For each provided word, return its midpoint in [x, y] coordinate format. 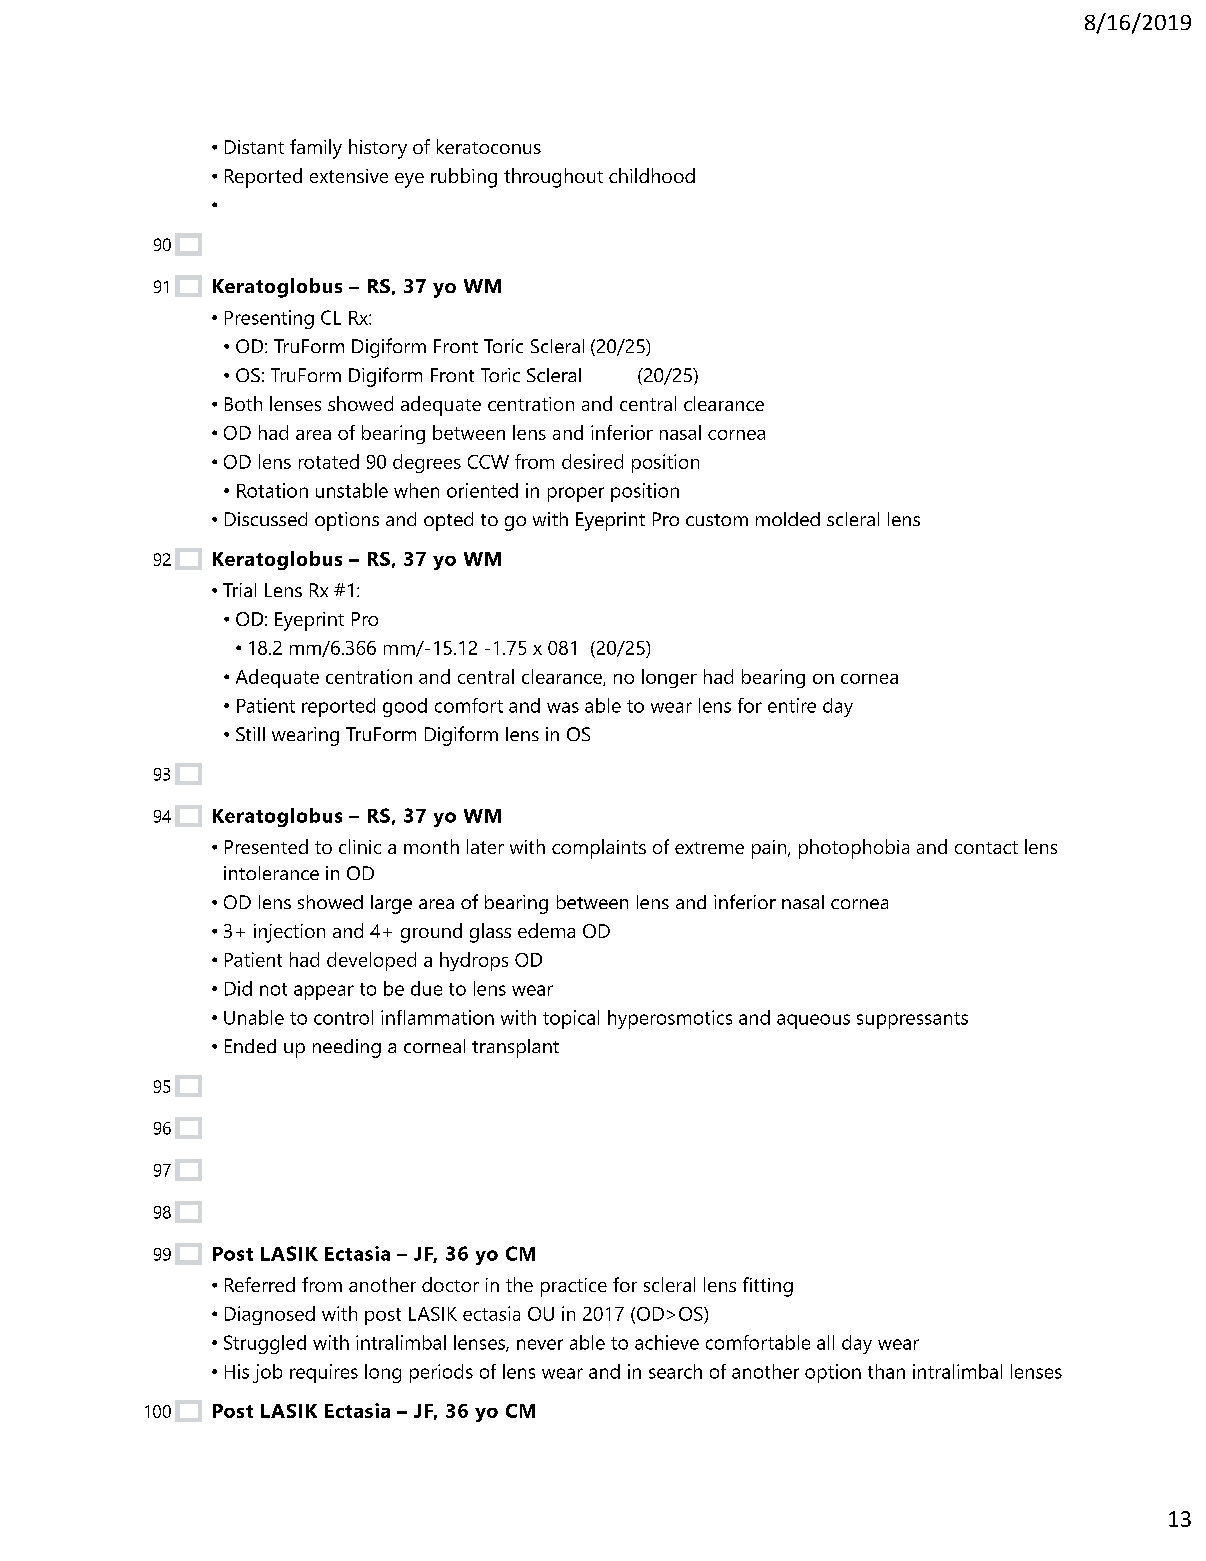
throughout [553, 178]
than [886, 1371]
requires [324, 1373]
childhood [652, 175]
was [563, 707]
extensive [349, 176]
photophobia [854, 849]
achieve [667, 1342]
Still [250, 734]
